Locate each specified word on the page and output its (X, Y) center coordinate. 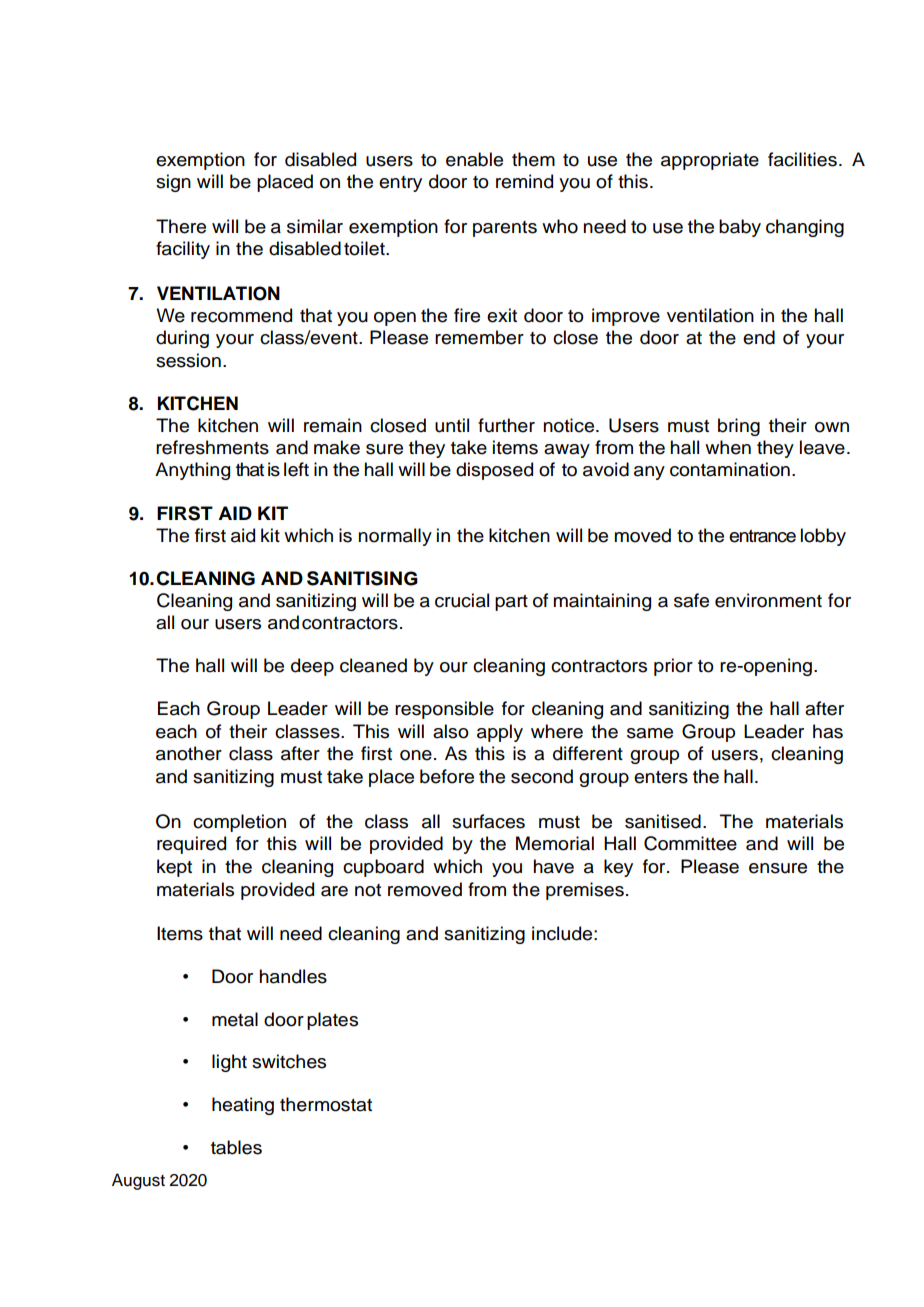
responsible (444, 710)
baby (740, 228)
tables (236, 1147)
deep (312, 667)
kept (174, 868)
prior (673, 667)
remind (524, 181)
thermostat (326, 1104)
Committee (690, 843)
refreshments (212, 447)
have (554, 866)
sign (173, 183)
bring (739, 427)
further (506, 425)
